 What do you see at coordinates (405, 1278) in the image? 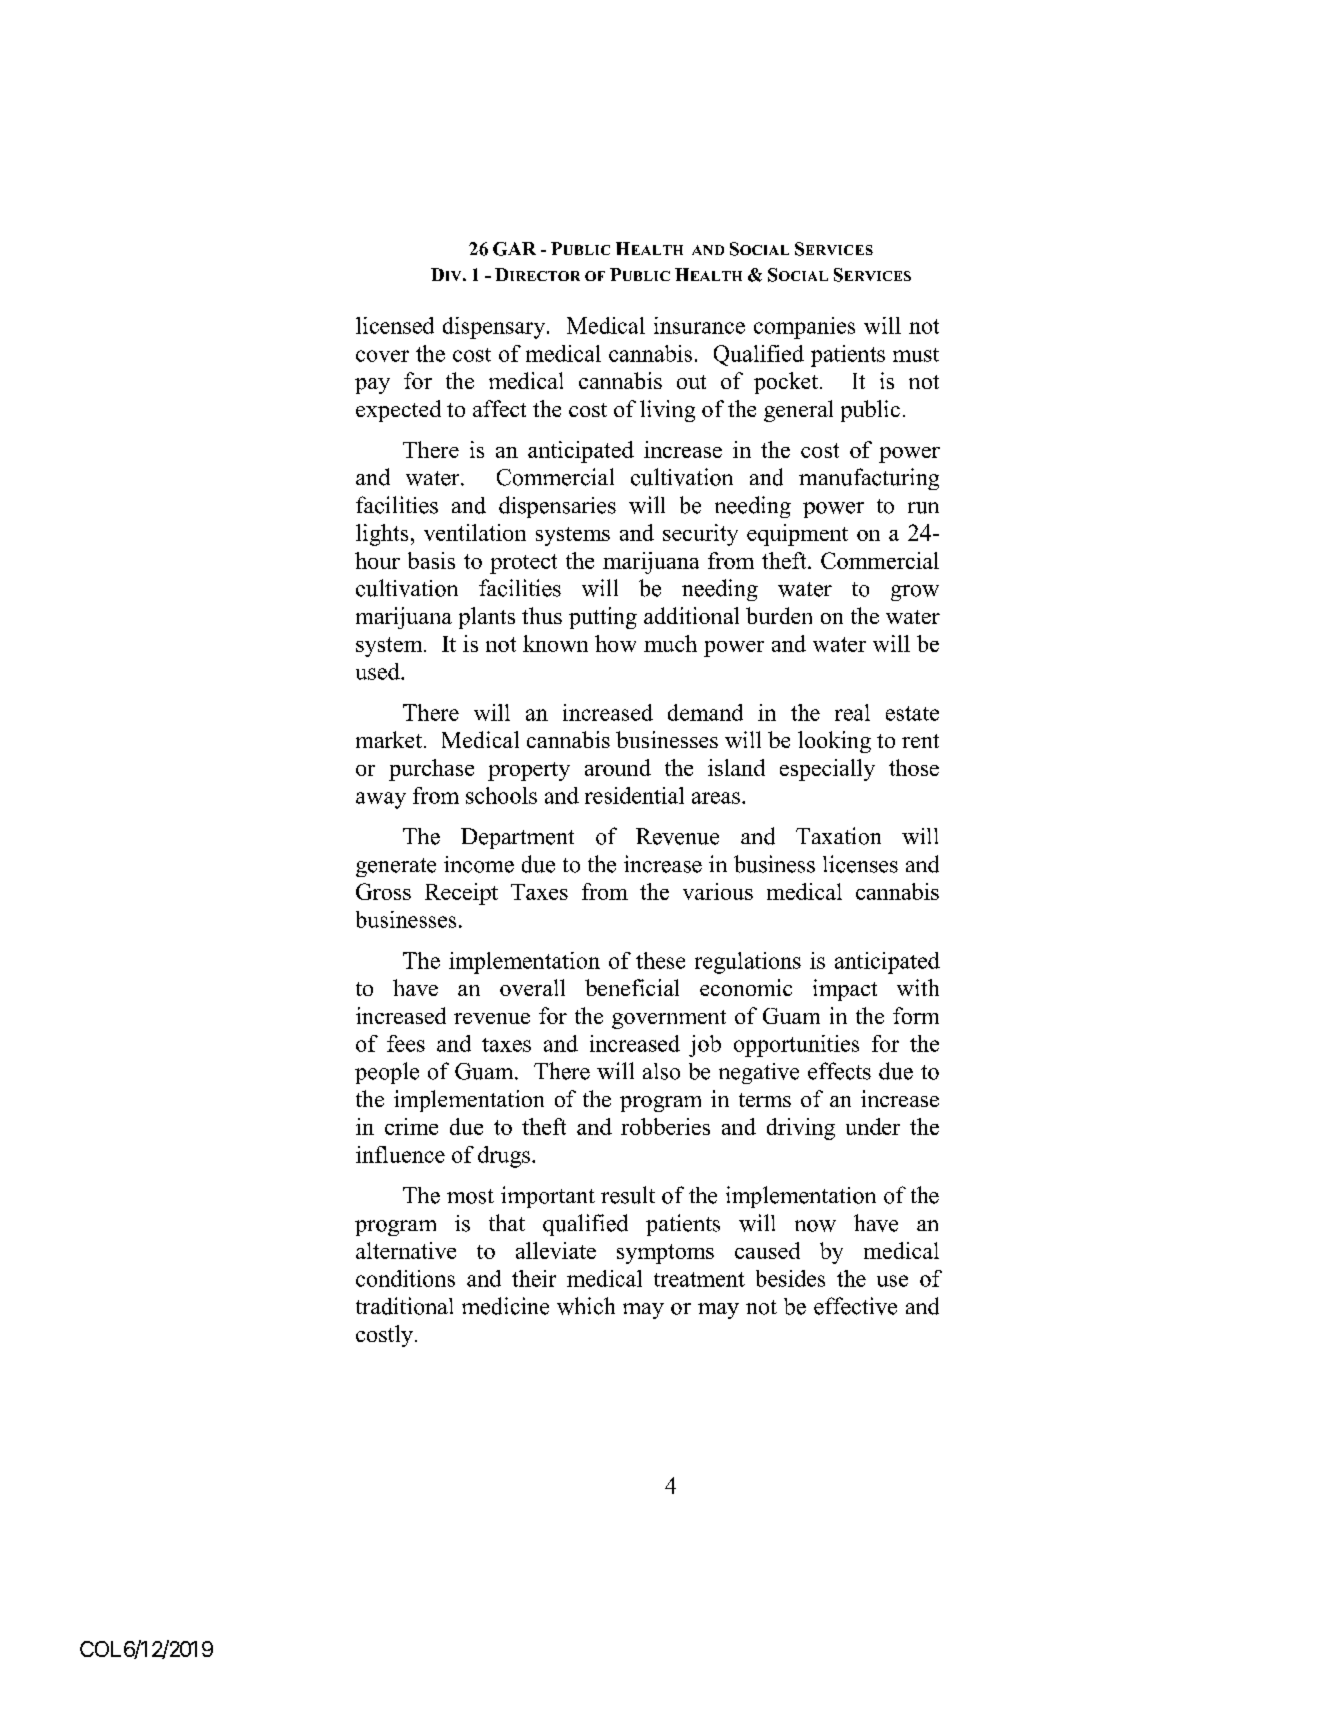
I see `conditions` at bounding box center [405, 1278].
